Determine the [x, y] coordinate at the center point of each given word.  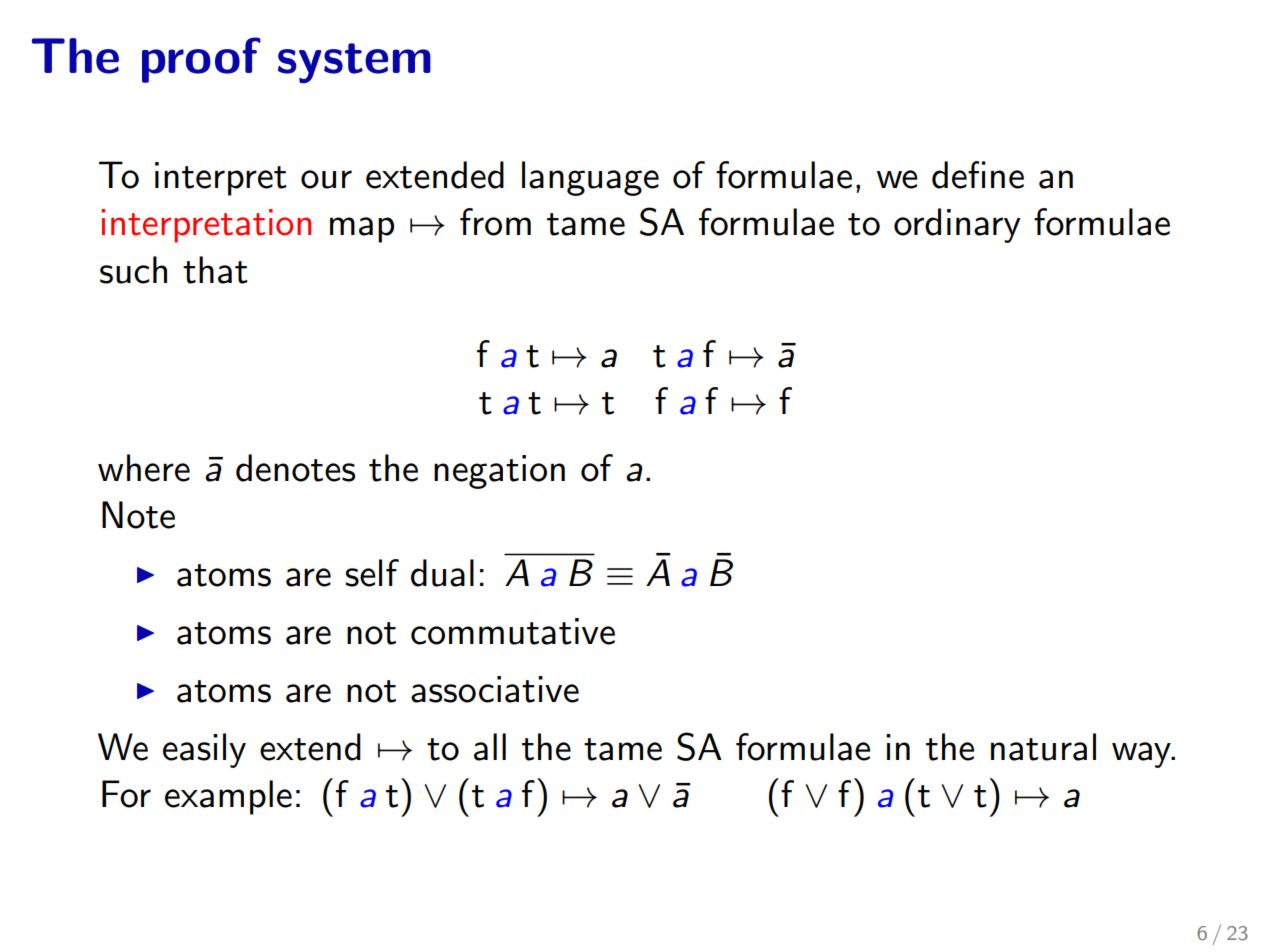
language [590, 178]
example [228, 797]
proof [201, 60]
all [490, 747]
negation [499, 472]
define [978, 175]
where [144, 468]
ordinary [957, 225]
